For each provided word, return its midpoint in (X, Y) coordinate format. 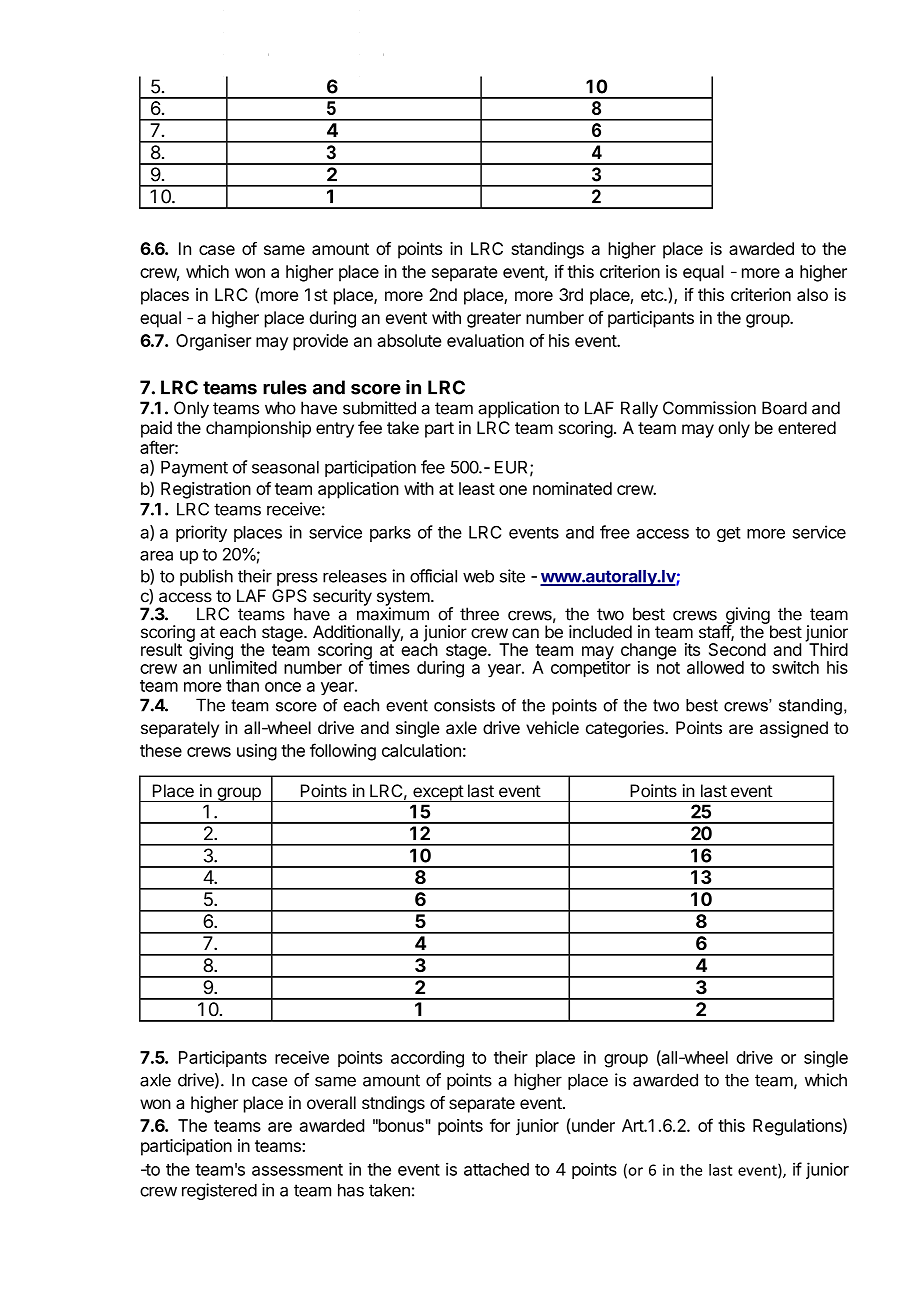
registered (219, 1191)
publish (206, 577)
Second (737, 649)
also (812, 294)
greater (494, 320)
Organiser (213, 342)
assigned (794, 729)
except (438, 793)
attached (496, 1169)
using (257, 752)
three (479, 614)
